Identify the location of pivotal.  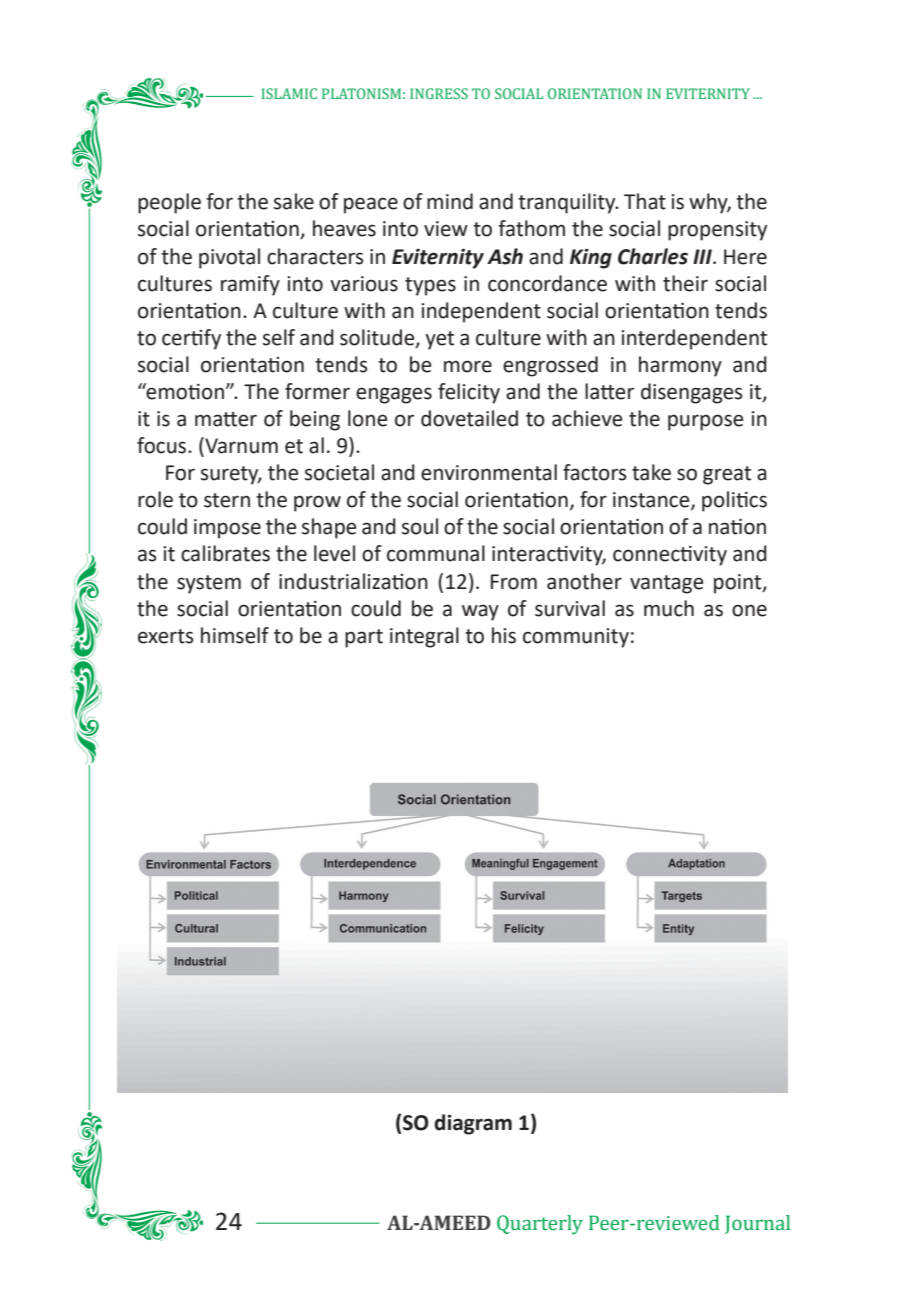
(229, 258).
